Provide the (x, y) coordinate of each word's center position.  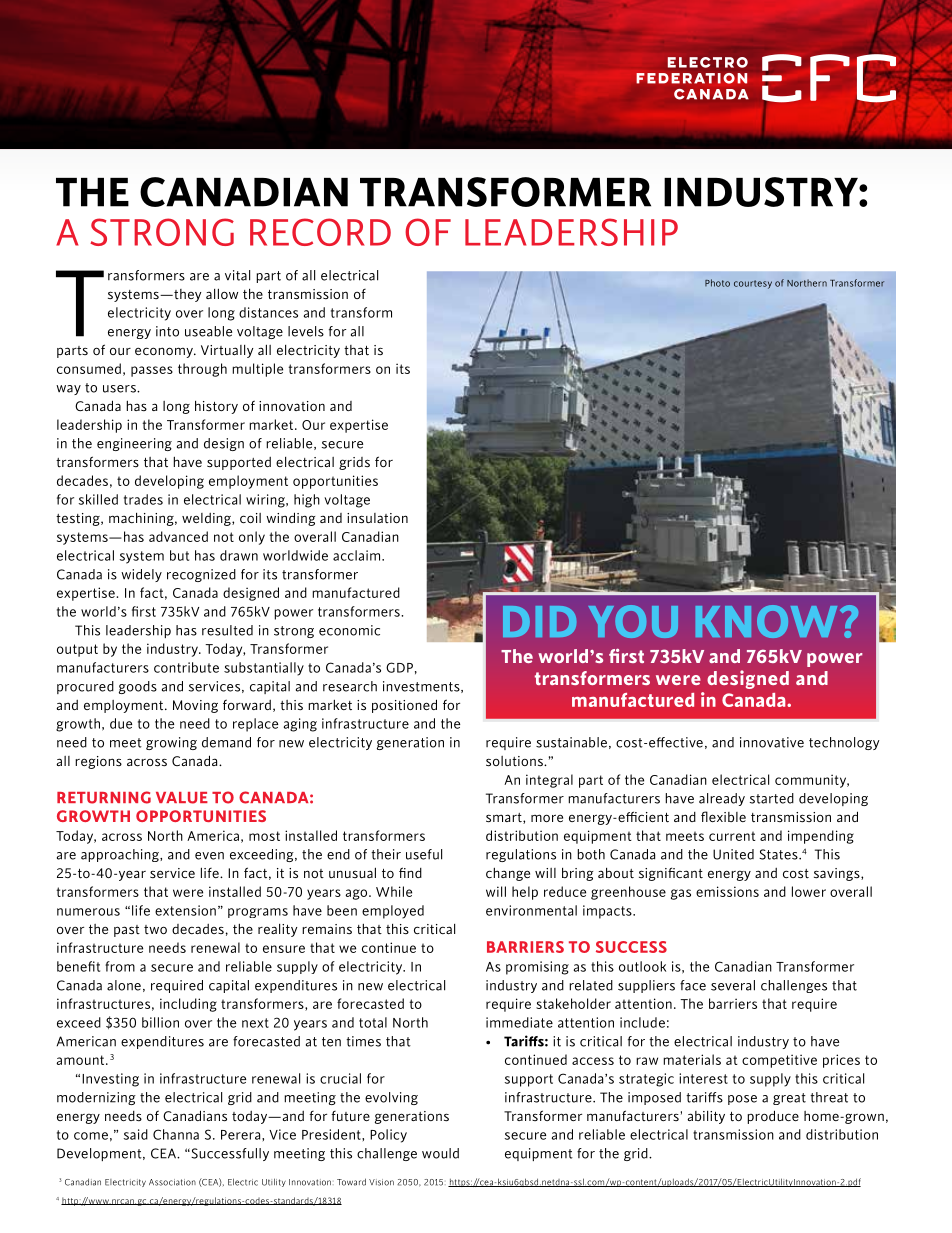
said (136, 1134)
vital (237, 275)
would (440, 1153)
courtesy (753, 284)
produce (773, 1117)
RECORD (320, 232)
